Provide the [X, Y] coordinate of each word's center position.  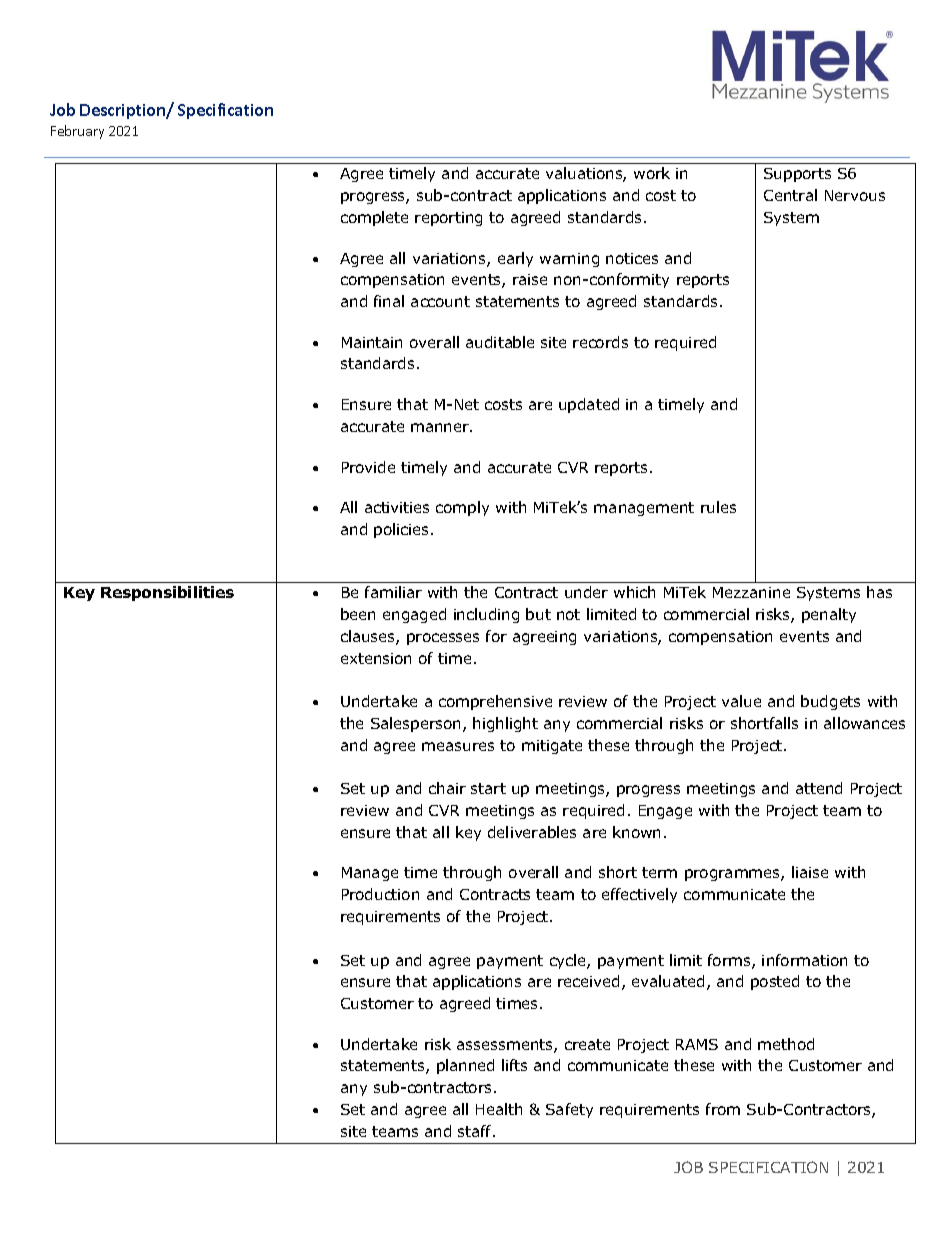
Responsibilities [167, 593]
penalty [829, 615]
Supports [797, 175]
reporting [448, 219]
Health [499, 1109]
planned [465, 1066]
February [77, 132]
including [486, 615]
